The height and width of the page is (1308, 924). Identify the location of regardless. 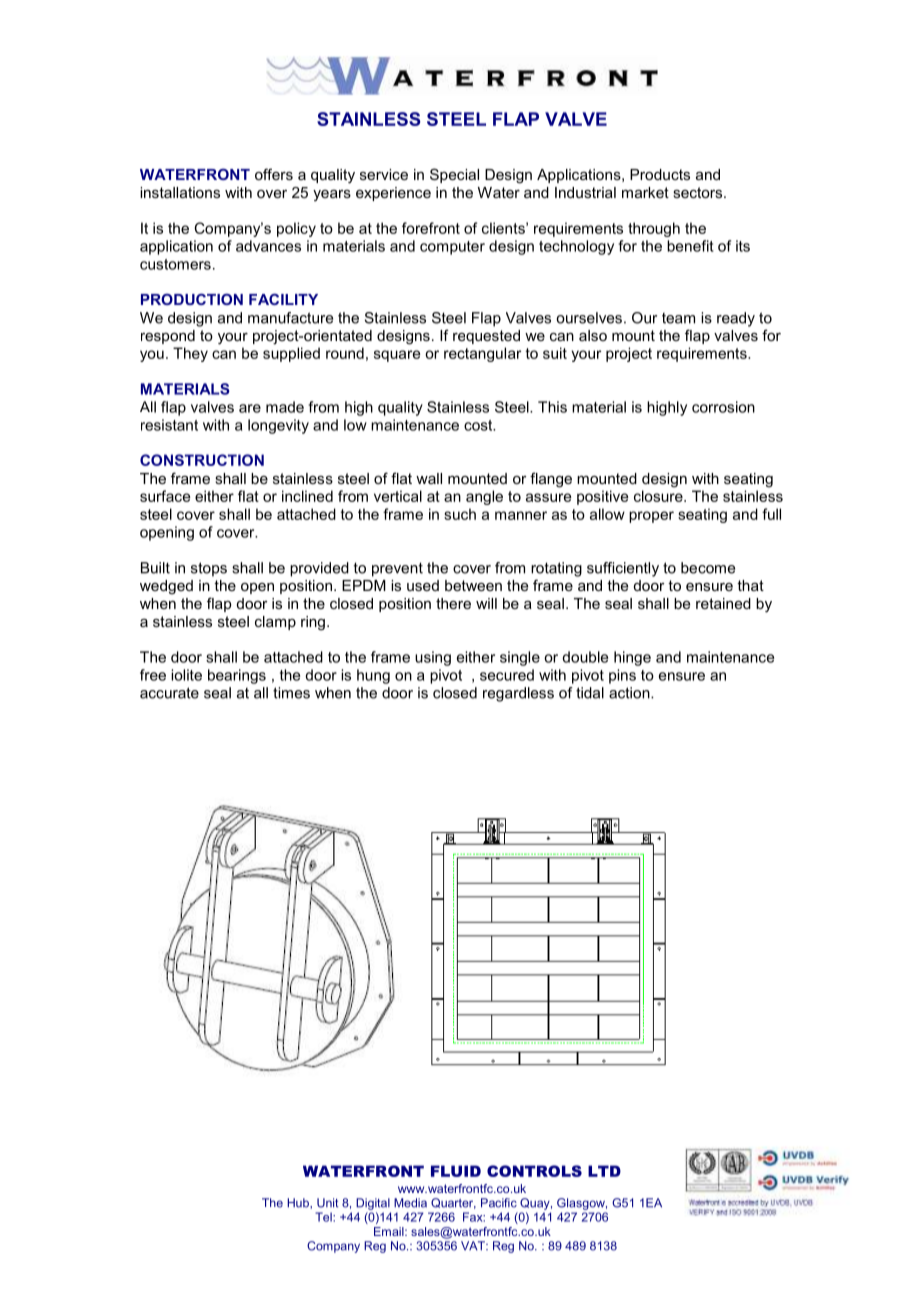
(518, 694).
